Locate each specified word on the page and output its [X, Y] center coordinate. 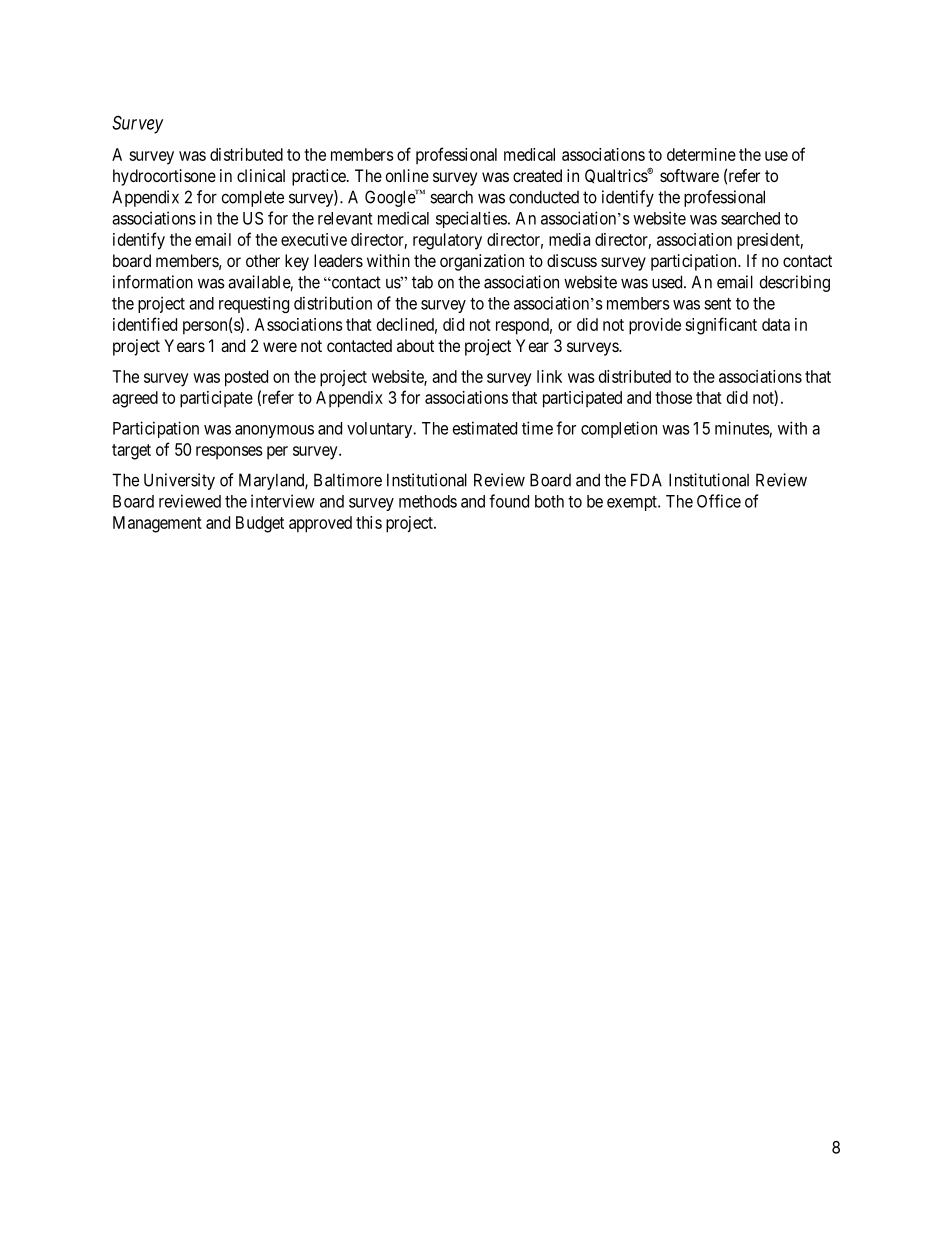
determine [701, 154]
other [263, 260]
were [280, 347]
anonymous [274, 431]
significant [721, 326]
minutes [742, 428]
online [407, 175]
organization [482, 262]
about [415, 345]
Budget [260, 524]
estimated [485, 428]
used [668, 282]
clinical [261, 175]
